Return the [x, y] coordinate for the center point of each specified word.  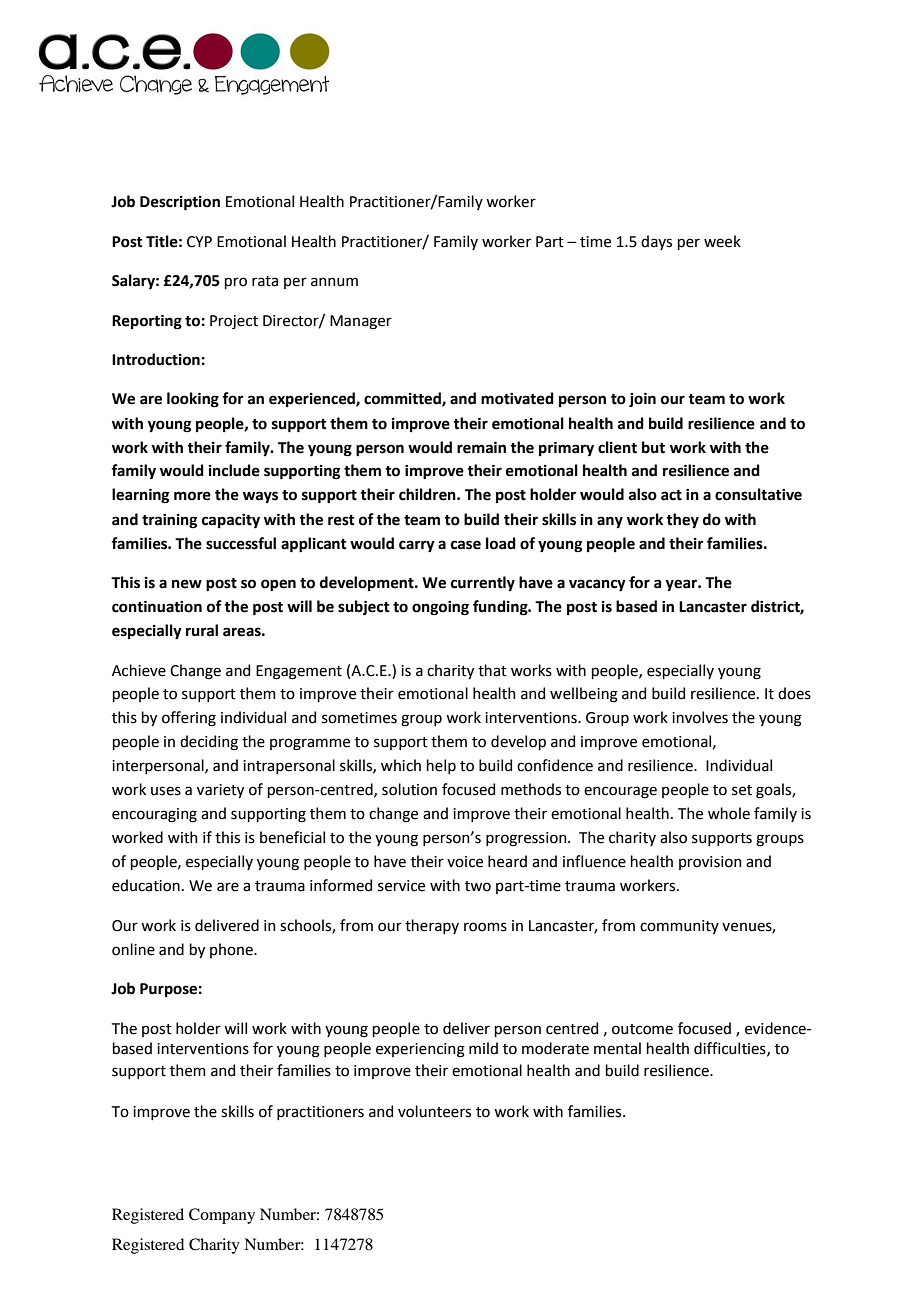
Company [222, 1216]
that [492, 670]
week [722, 241]
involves [700, 717]
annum [334, 282]
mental [617, 1048]
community [679, 927]
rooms [485, 927]
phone [232, 950]
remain [481, 448]
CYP [199, 242]
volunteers [434, 1111]
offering [189, 719]
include [234, 470]
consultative [758, 494]
